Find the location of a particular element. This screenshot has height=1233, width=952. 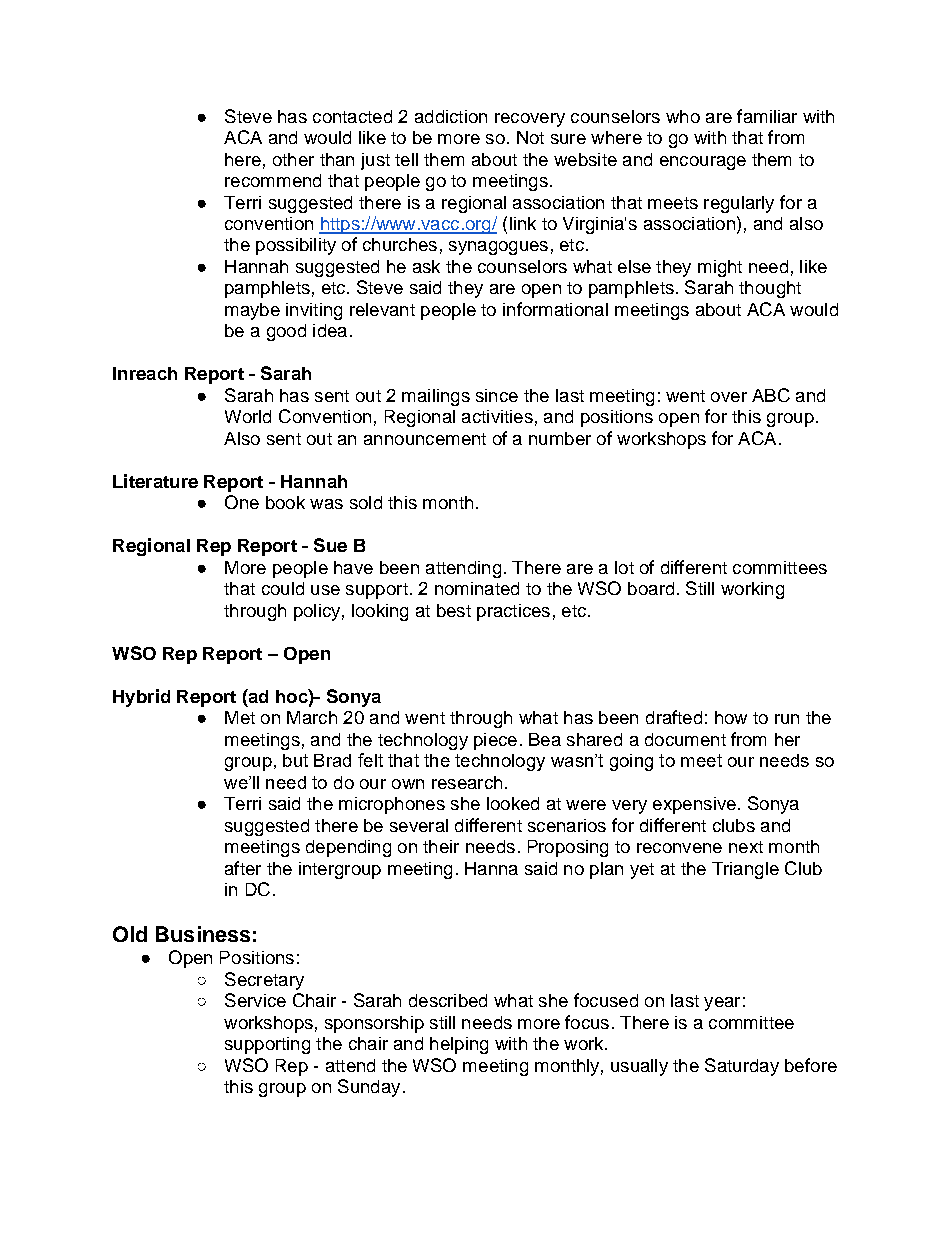

World is located at coordinates (248, 416).
